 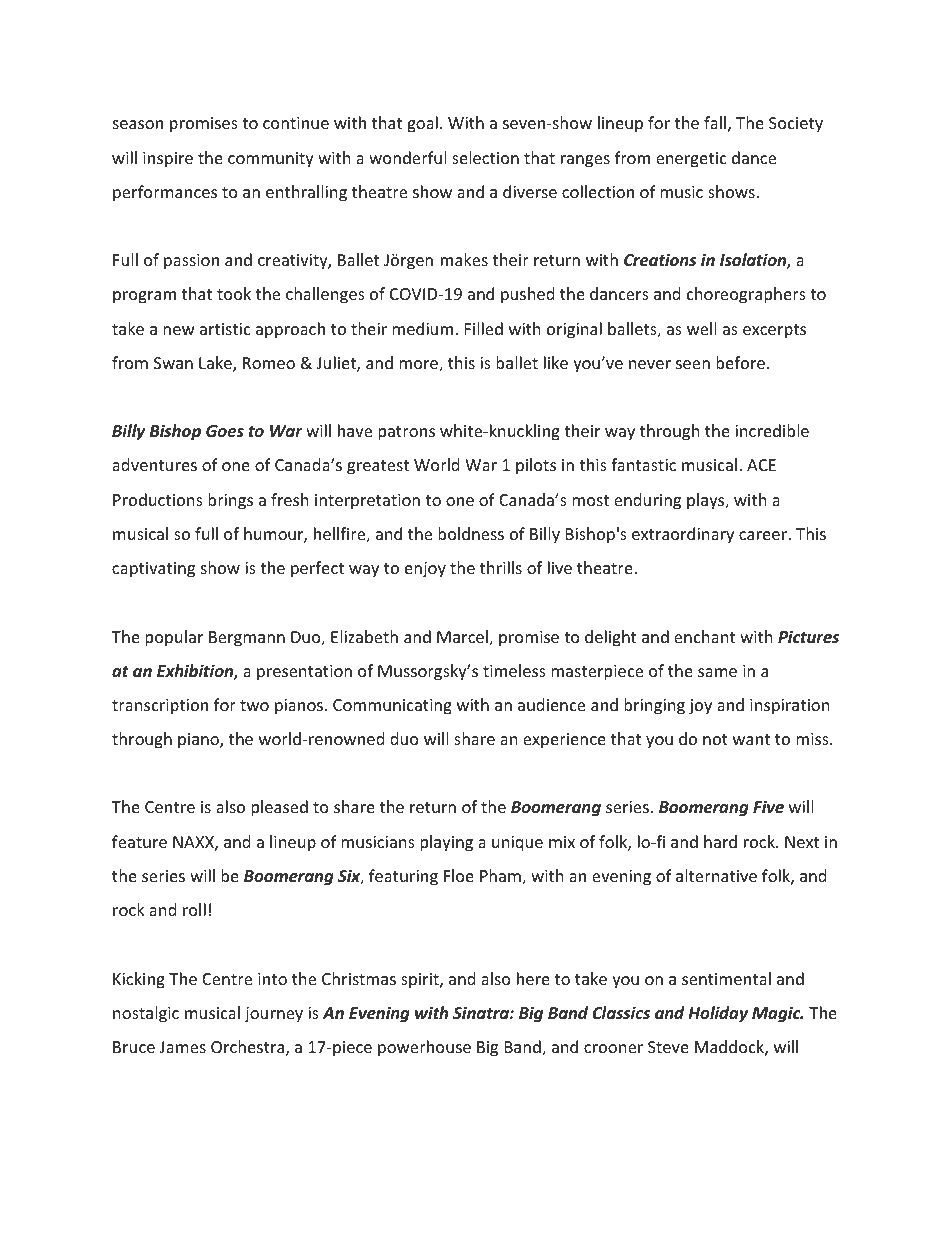 What do you see at coordinates (254, 705) in the screenshot?
I see `two` at bounding box center [254, 705].
